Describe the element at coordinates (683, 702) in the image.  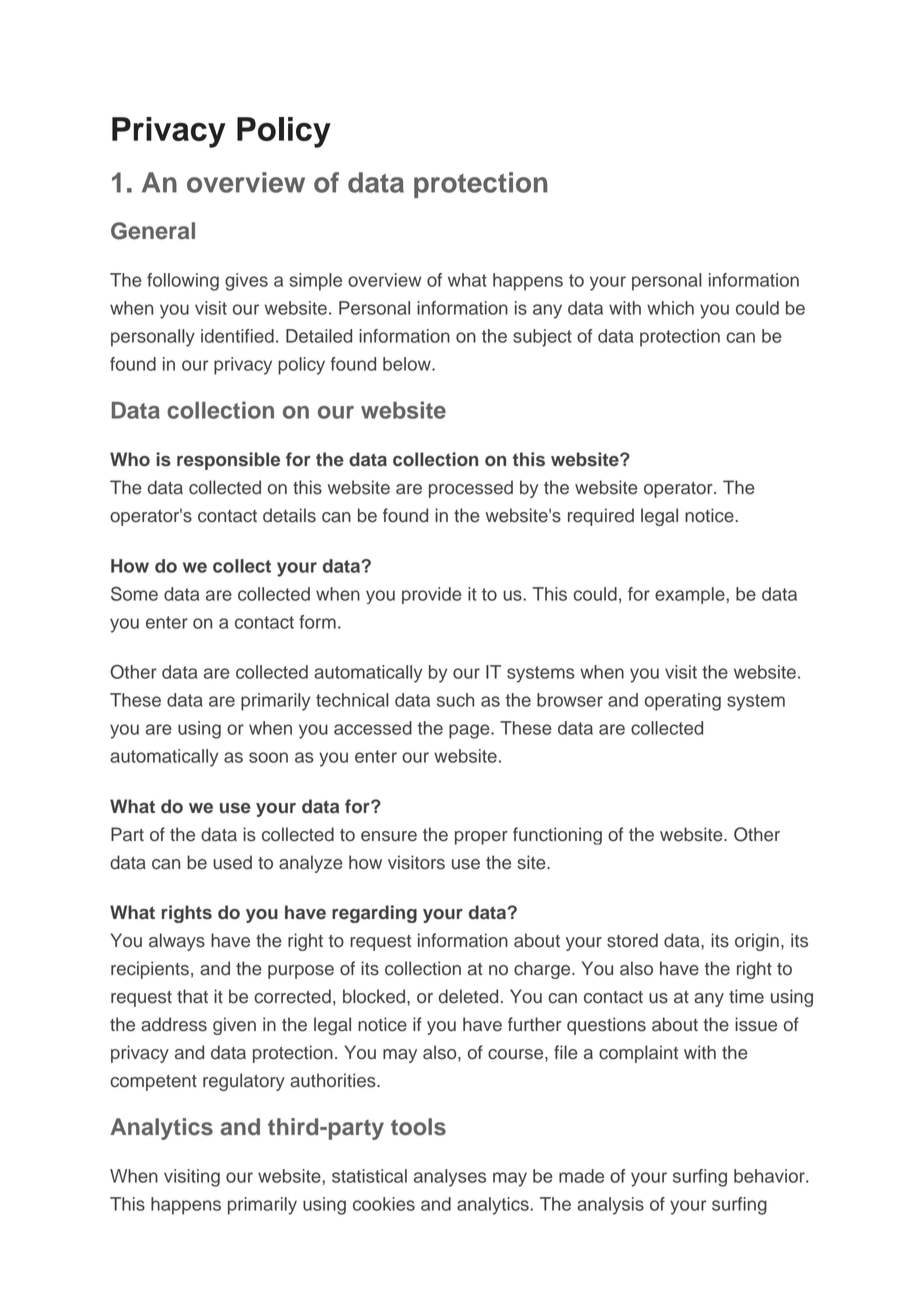
I see `operating` at that location.
